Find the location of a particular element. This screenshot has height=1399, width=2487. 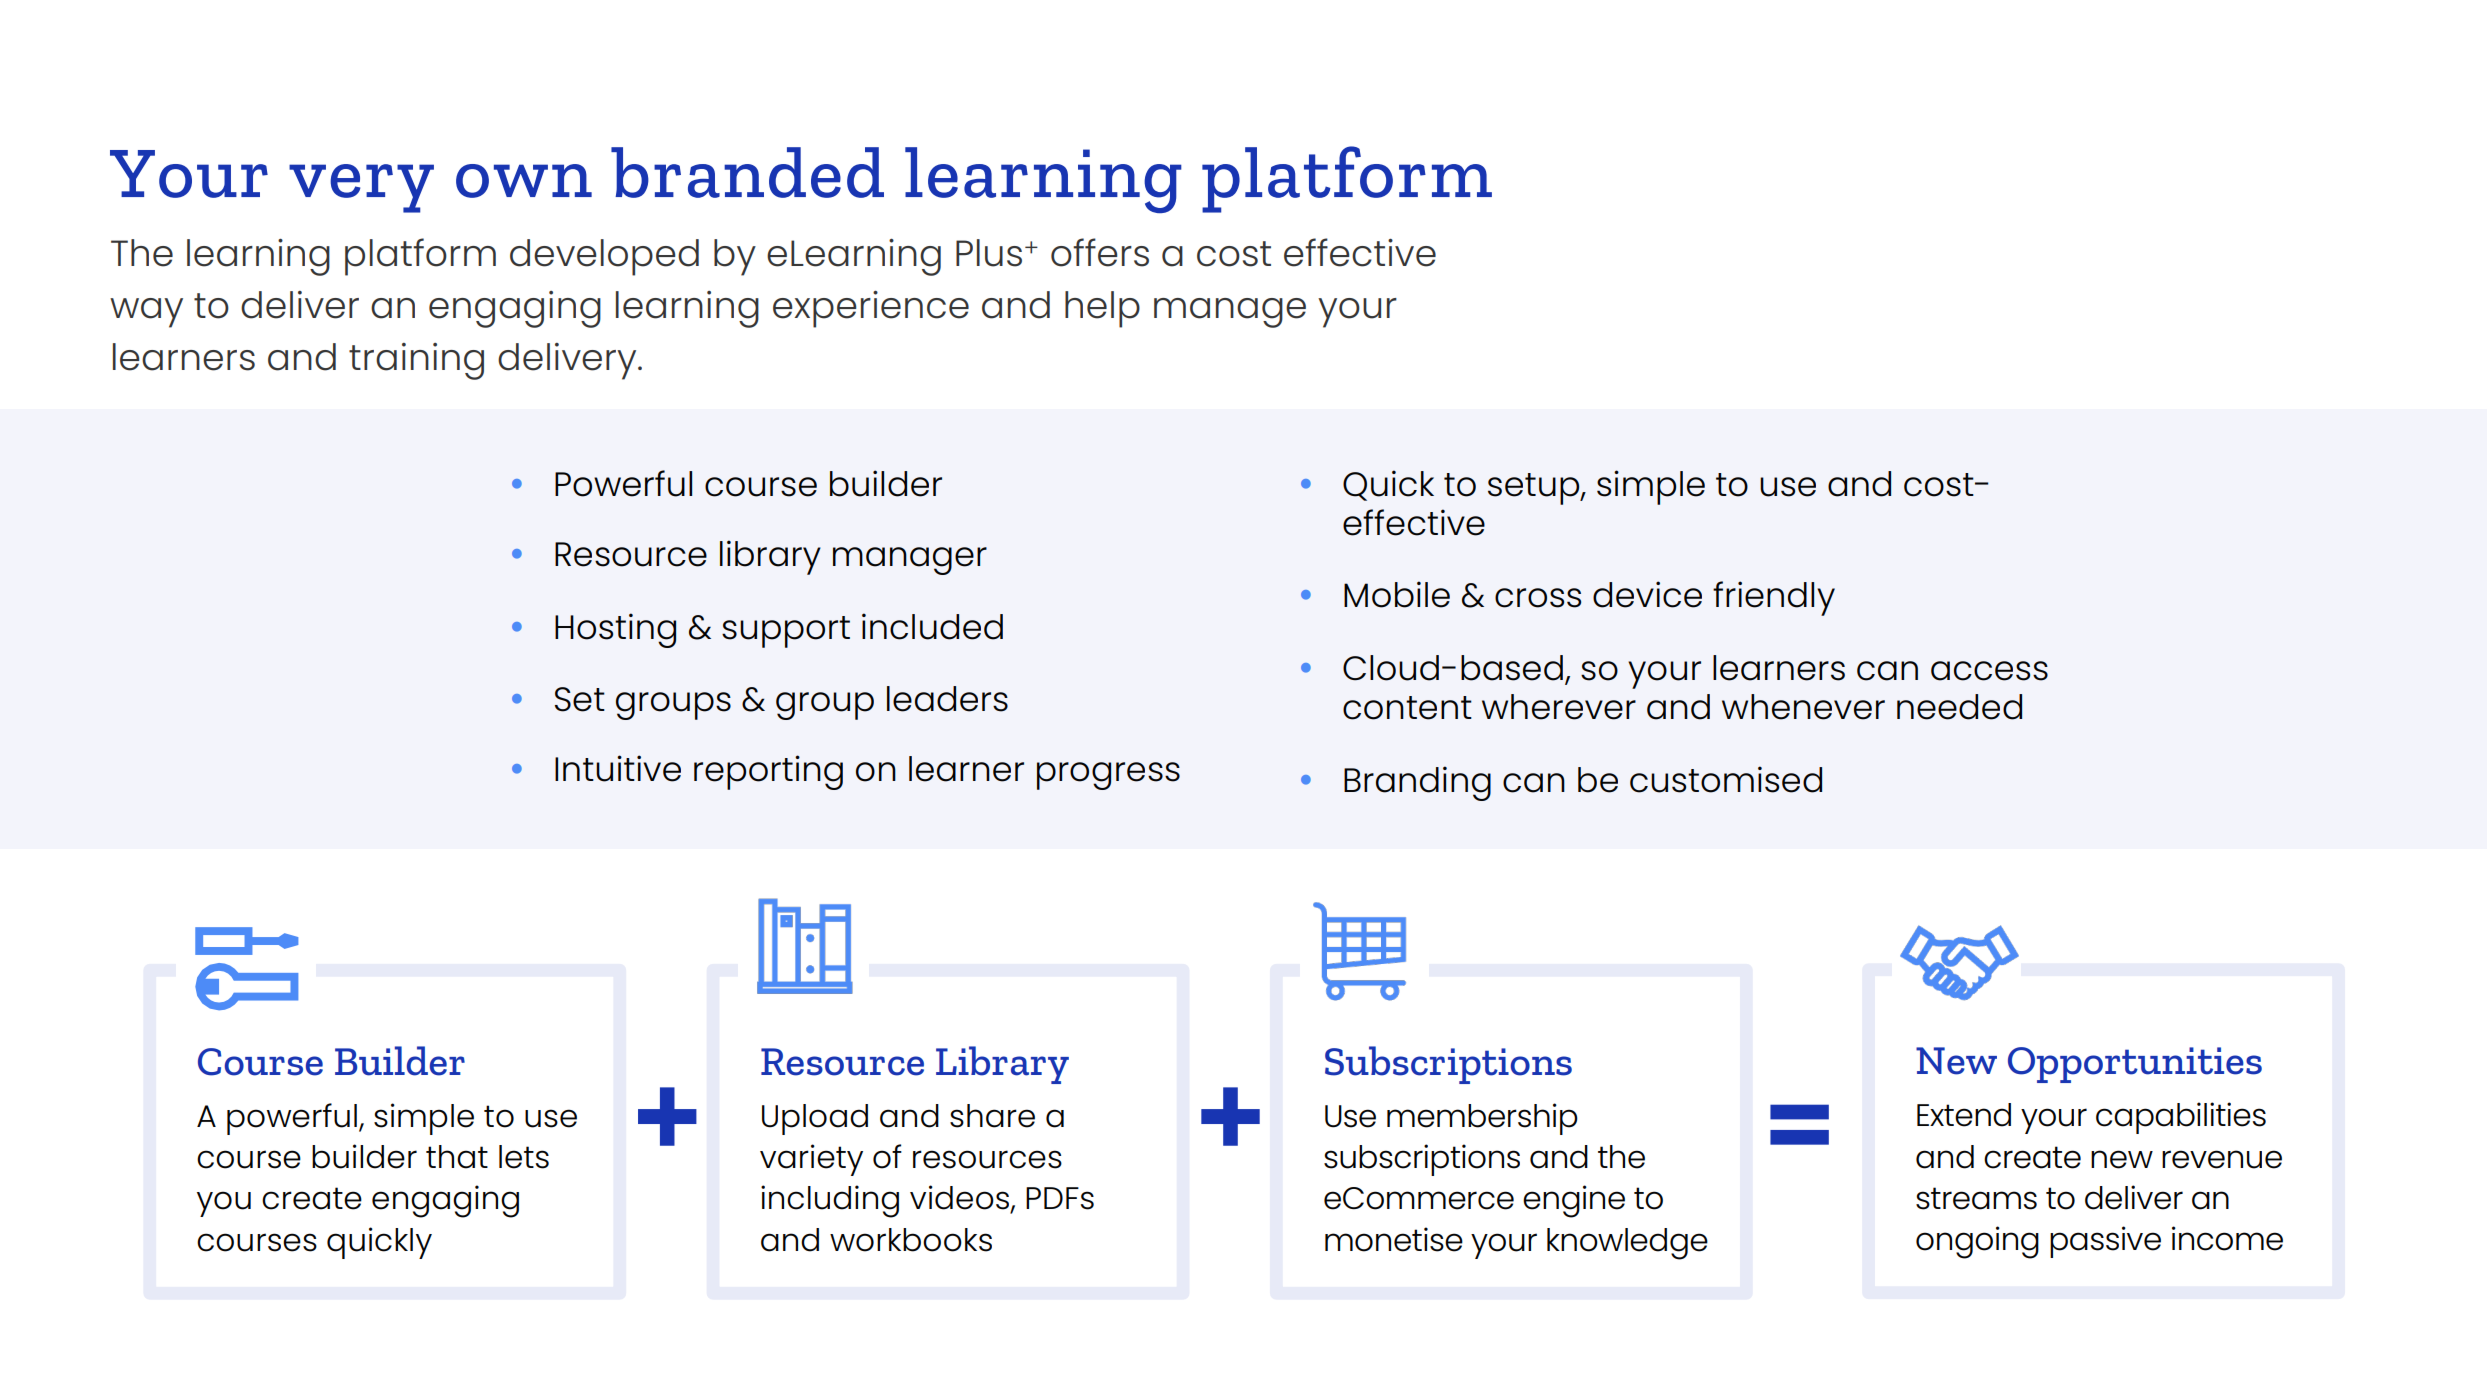

offers is located at coordinates (1100, 252).
